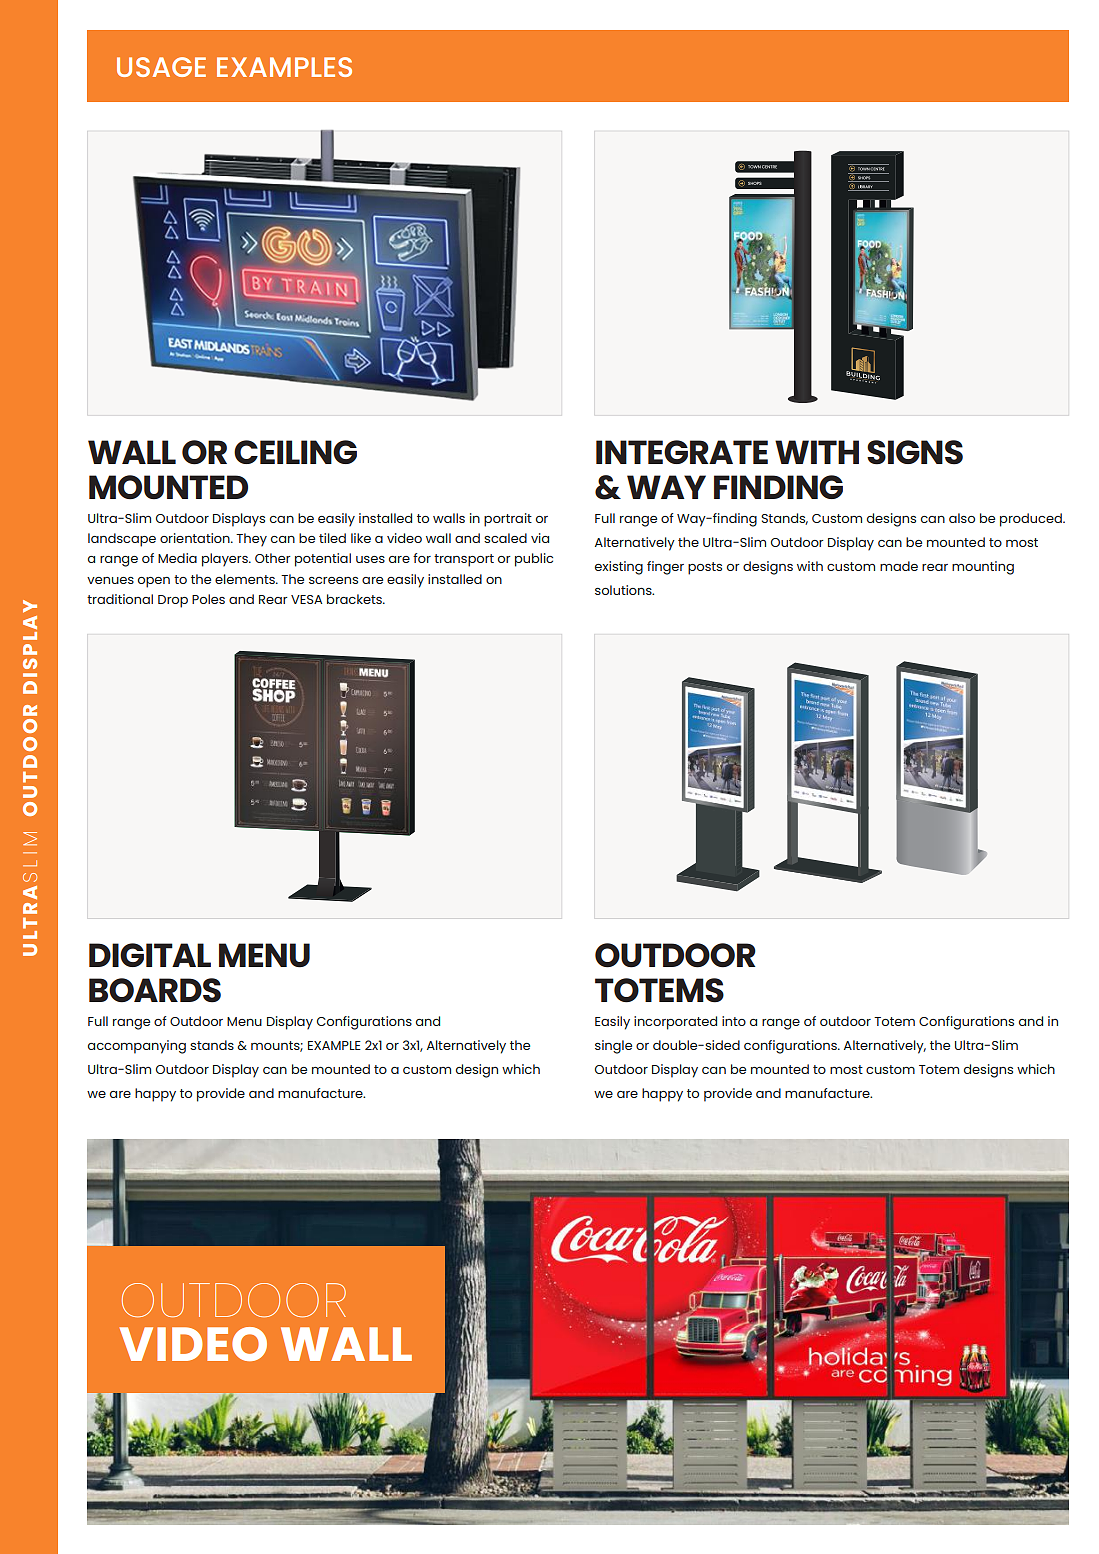  I want to click on made, so click(899, 566).
